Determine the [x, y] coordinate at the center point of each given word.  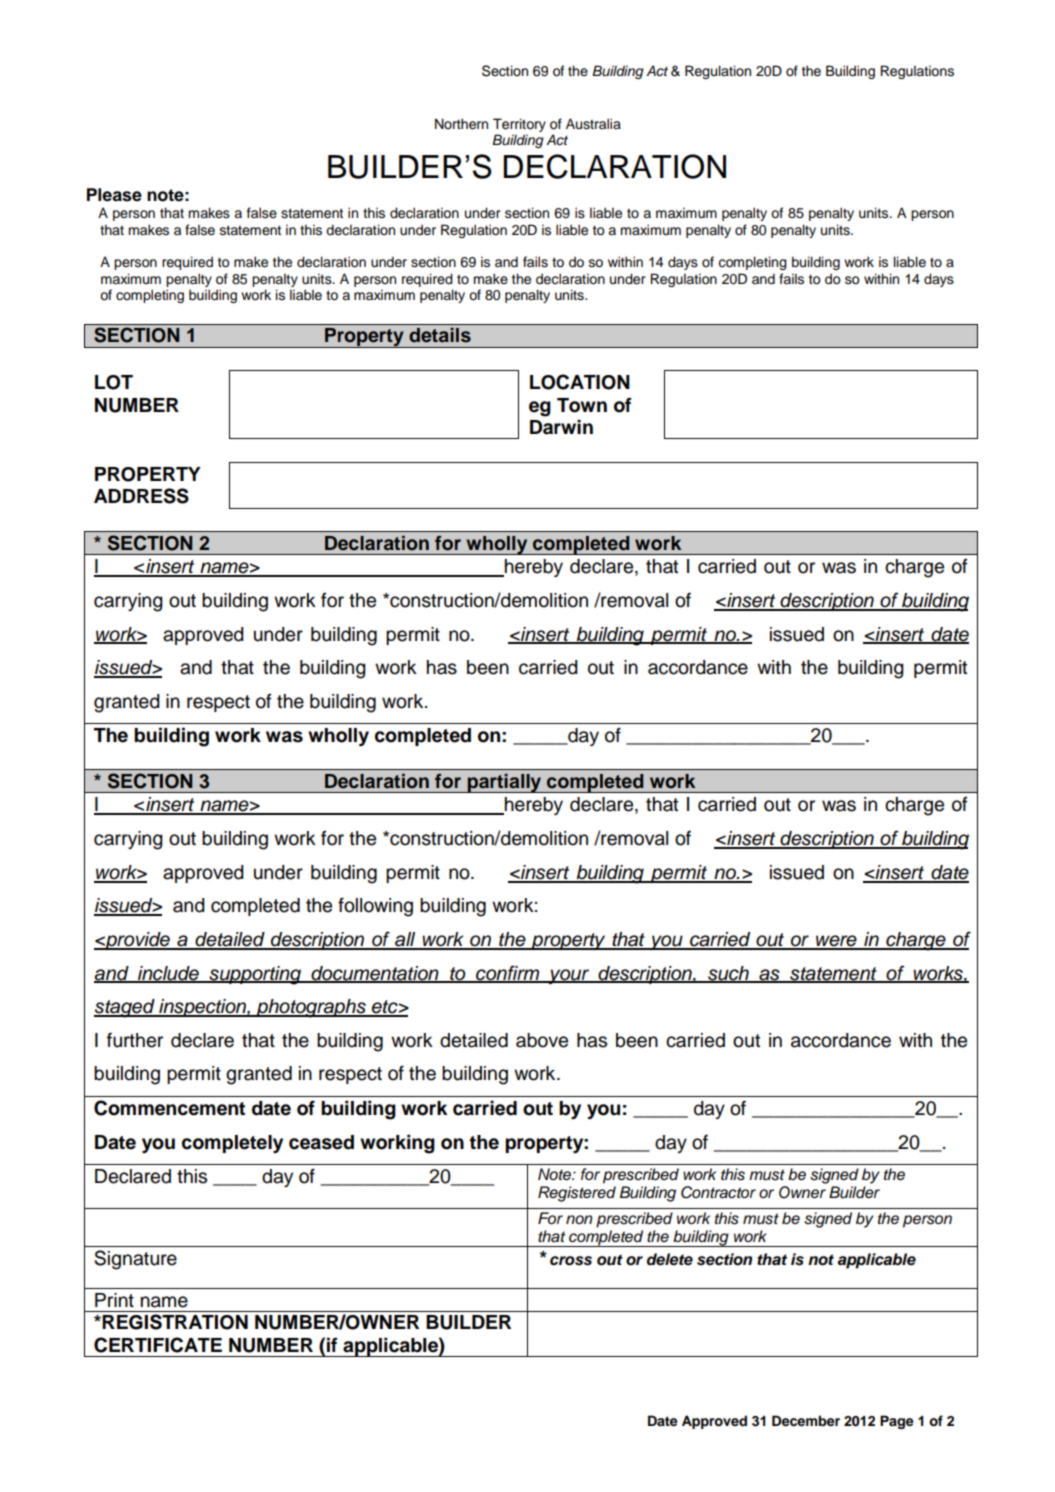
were [836, 942]
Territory [519, 125]
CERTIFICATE [158, 1345]
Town [582, 405]
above [542, 1040]
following [375, 907]
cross [571, 1261]
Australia [593, 124]
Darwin [561, 427]
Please [114, 195]
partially [505, 783]
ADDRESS [141, 496]
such [728, 974]
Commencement [169, 1108]
